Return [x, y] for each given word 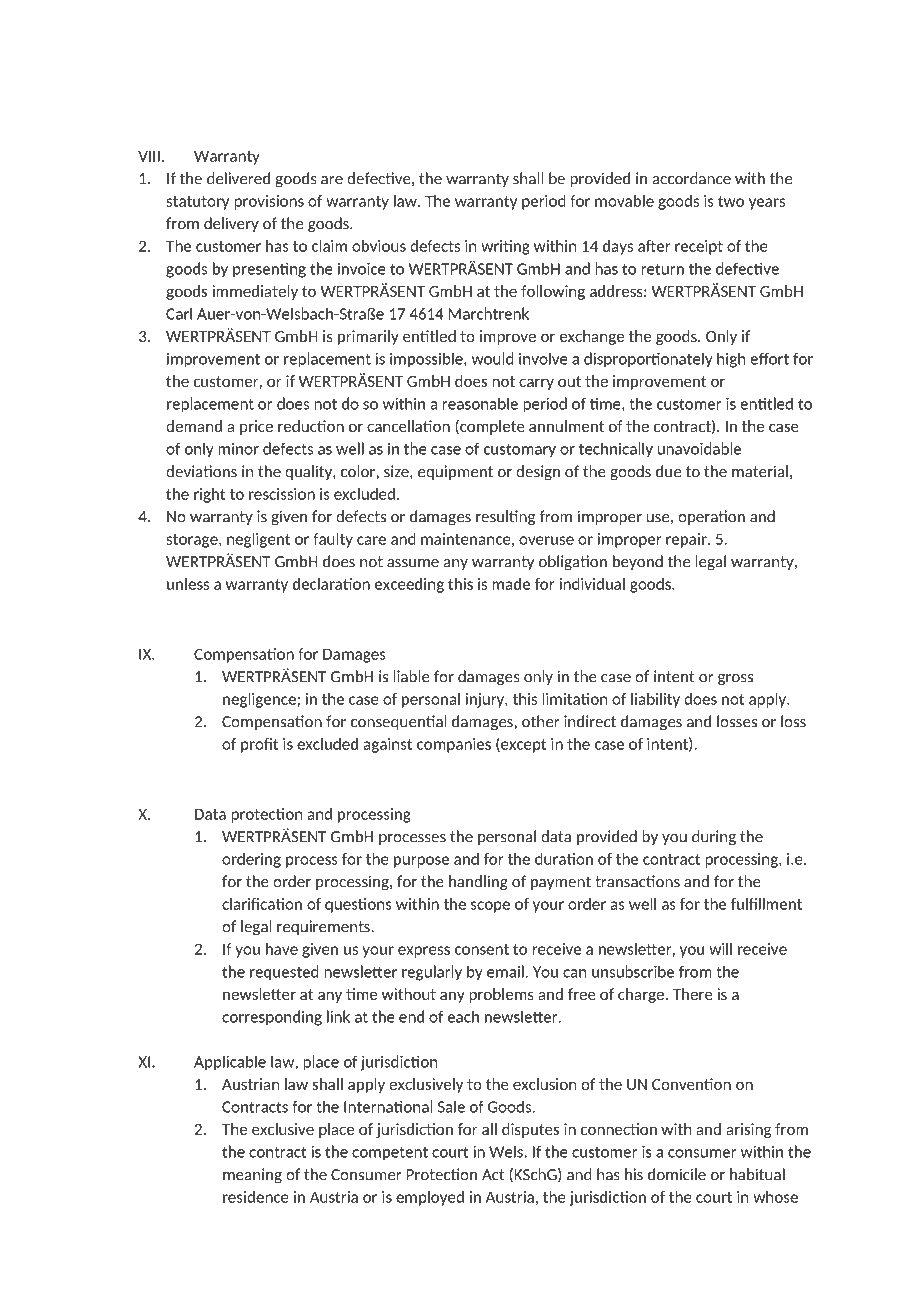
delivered [238, 178]
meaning [252, 1175]
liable [411, 676]
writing [505, 247]
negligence [259, 700]
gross [735, 679]
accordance [691, 178]
